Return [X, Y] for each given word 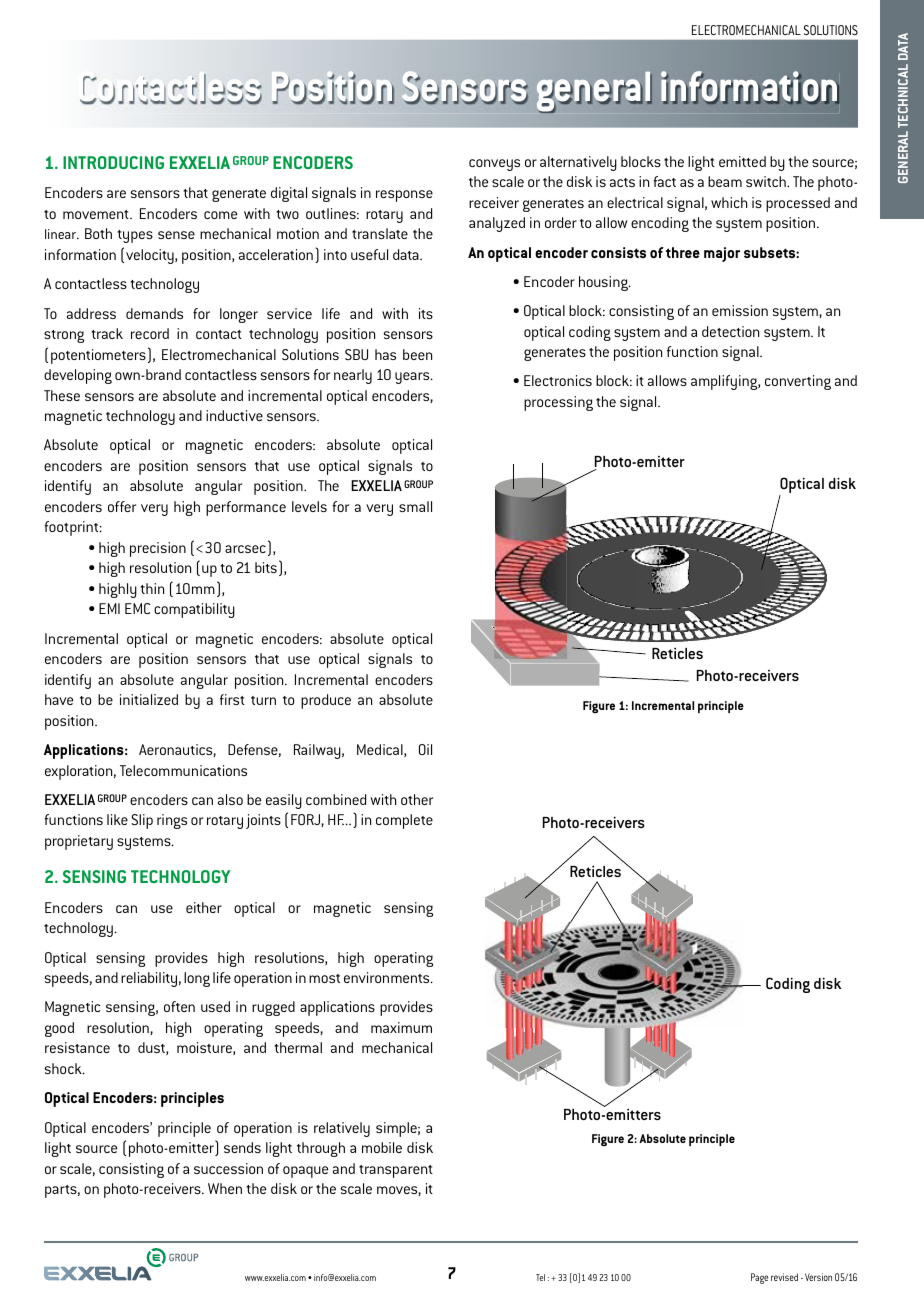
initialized [149, 699]
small [415, 506]
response [404, 196]
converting [798, 382]
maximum [401, 1027]
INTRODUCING [113, 162]
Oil [425, 749]
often [179, 1006]
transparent [396, 1171]
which [729, 202]
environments [388, 977]
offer [122, 506]
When [225, 1188]
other [417, 799]
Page [759, 1278]
